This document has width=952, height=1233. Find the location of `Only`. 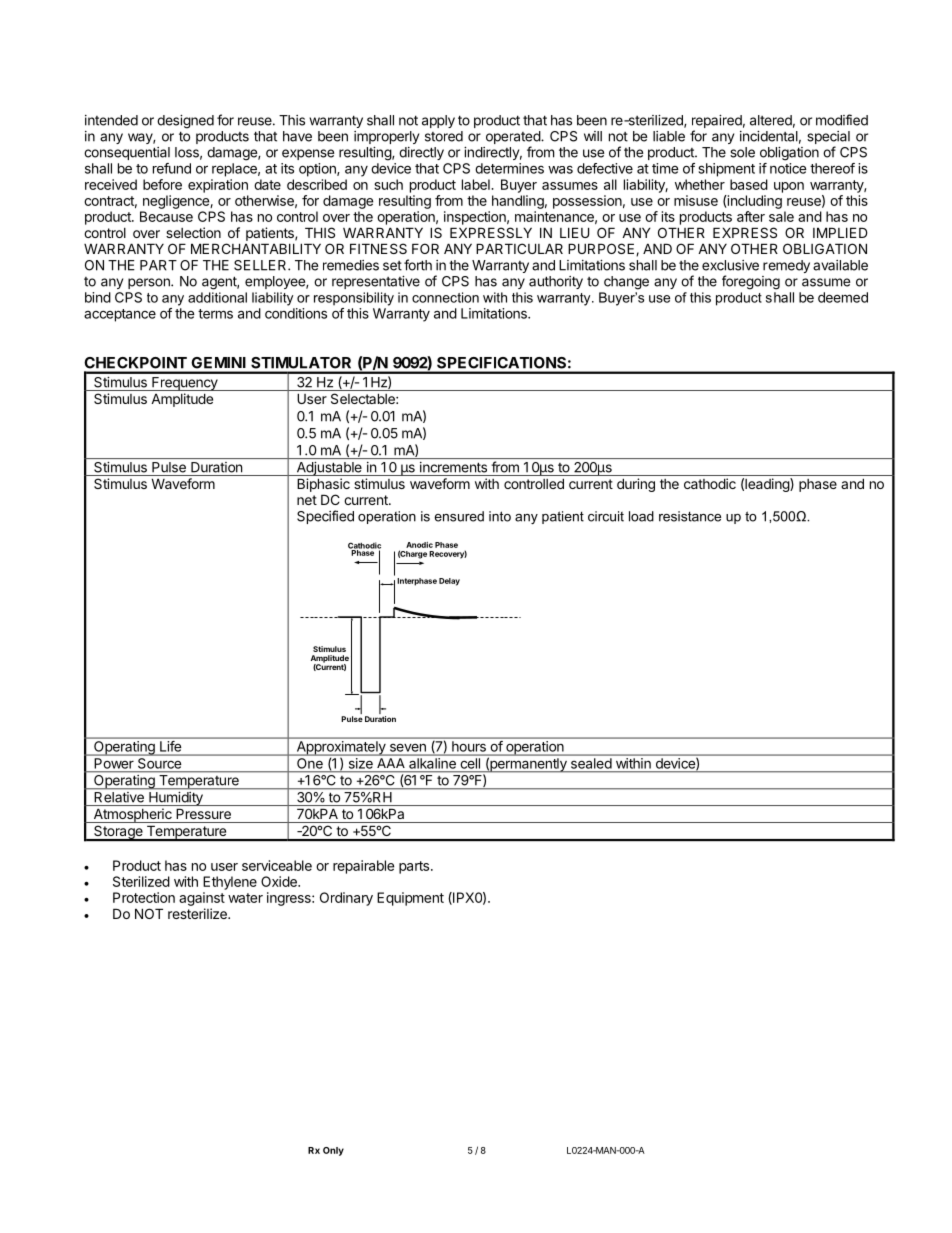

Only is located at coordinates (333, 1151).
